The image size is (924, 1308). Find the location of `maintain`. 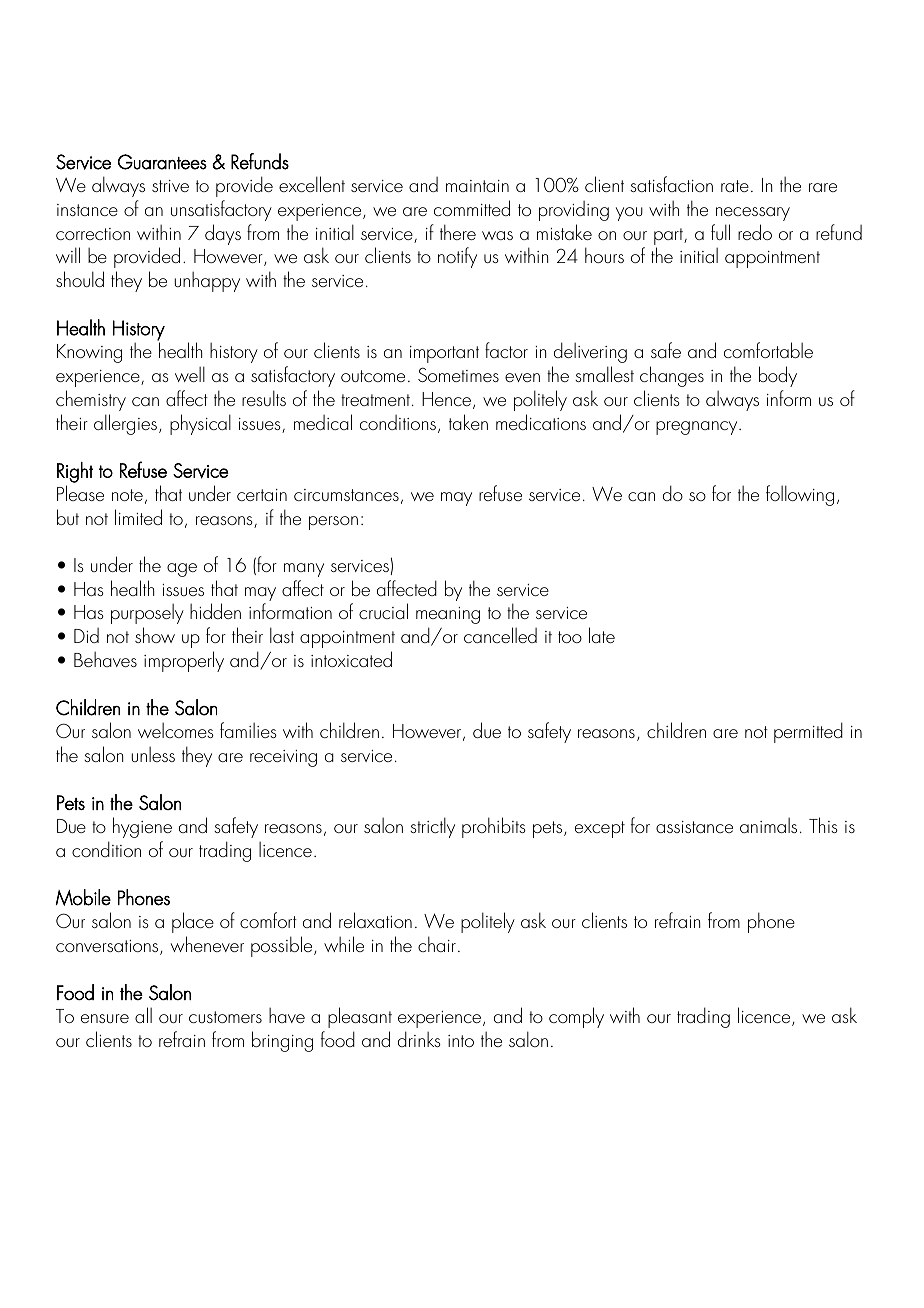

maintain is located at coordinates (477, 186).
